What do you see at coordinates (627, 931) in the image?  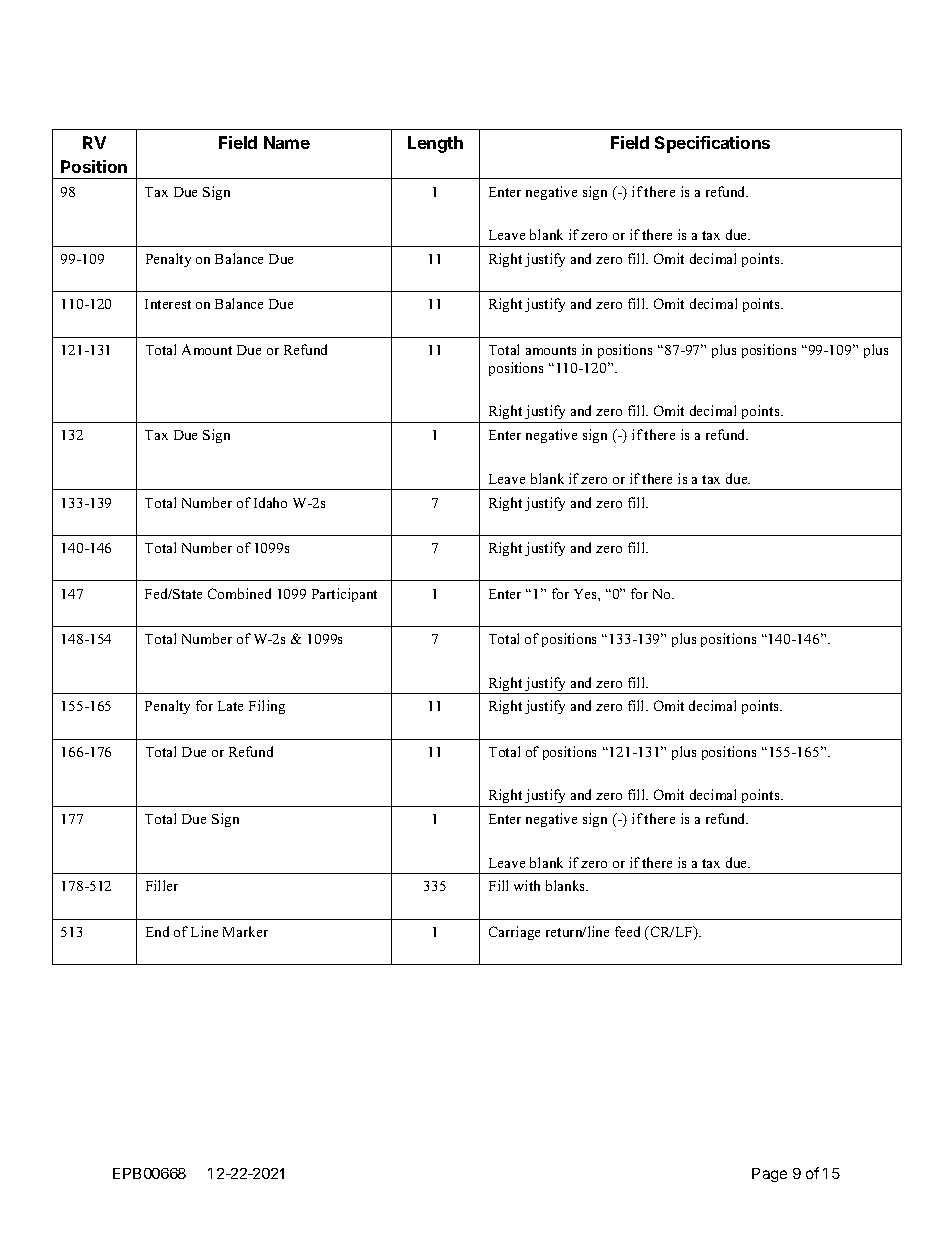 I see `feed` at bounding box center [627, 931].
